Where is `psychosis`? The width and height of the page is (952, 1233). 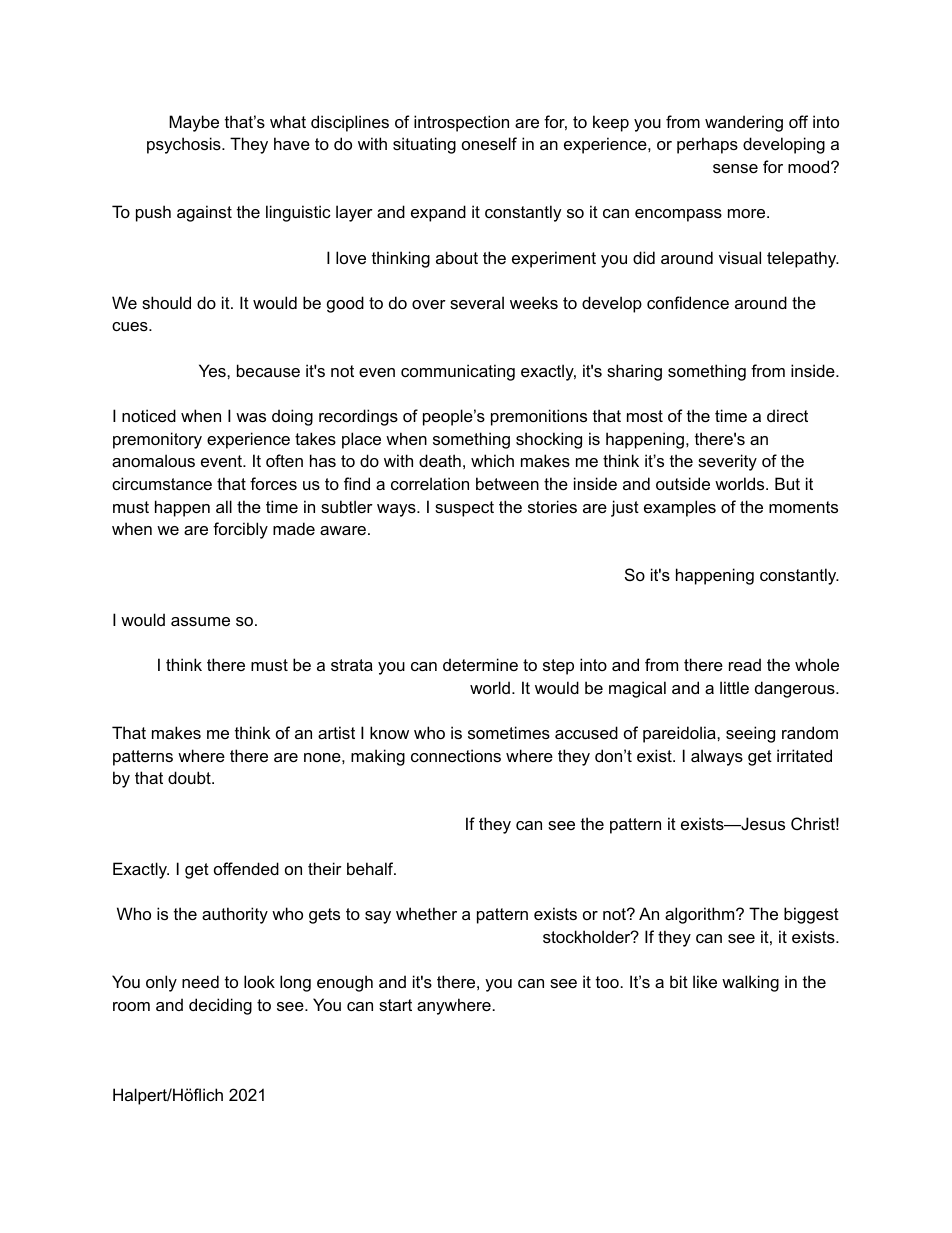 psychosis is located at coordinates (185, 145).
